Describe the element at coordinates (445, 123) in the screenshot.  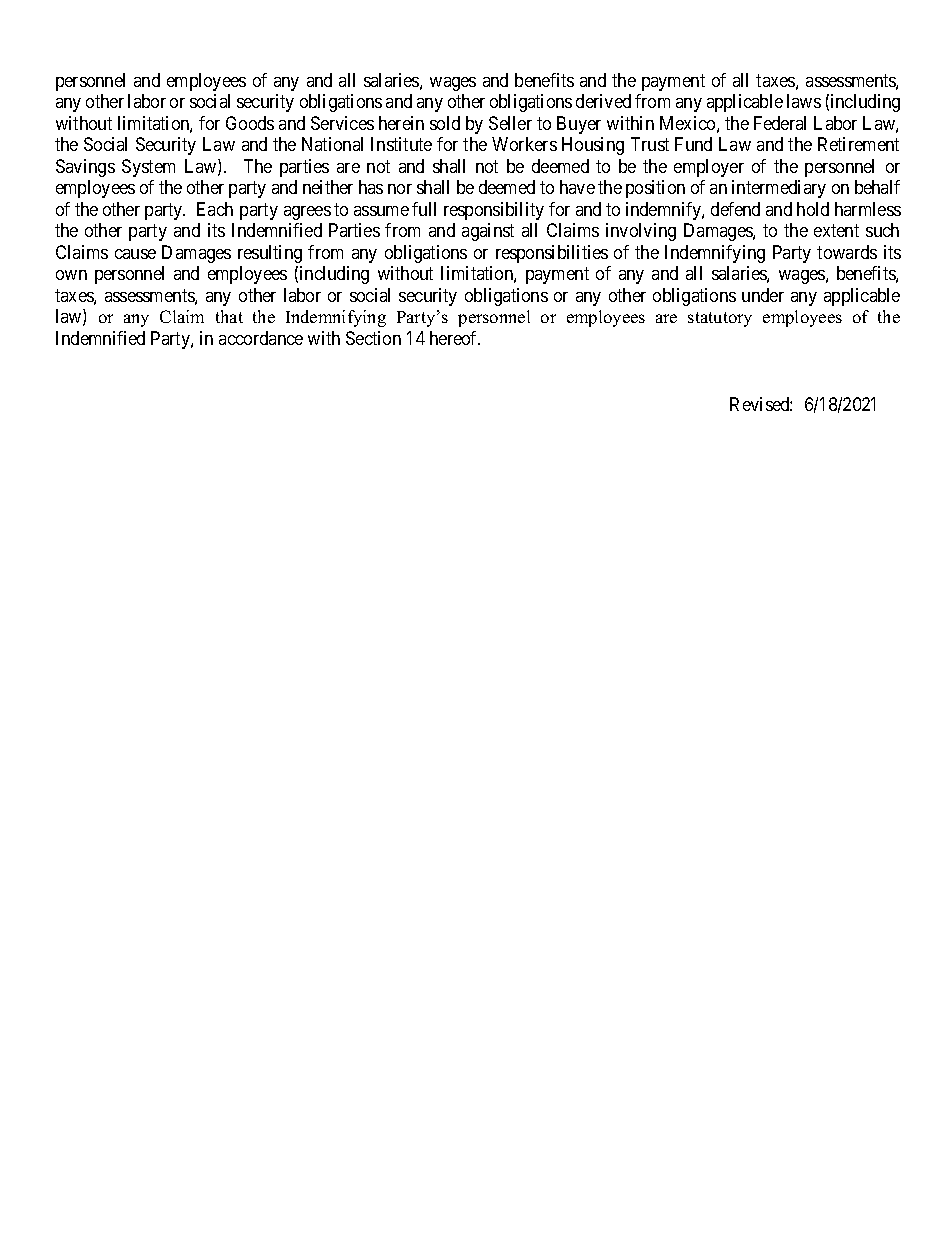
I see `sold` at that location.
